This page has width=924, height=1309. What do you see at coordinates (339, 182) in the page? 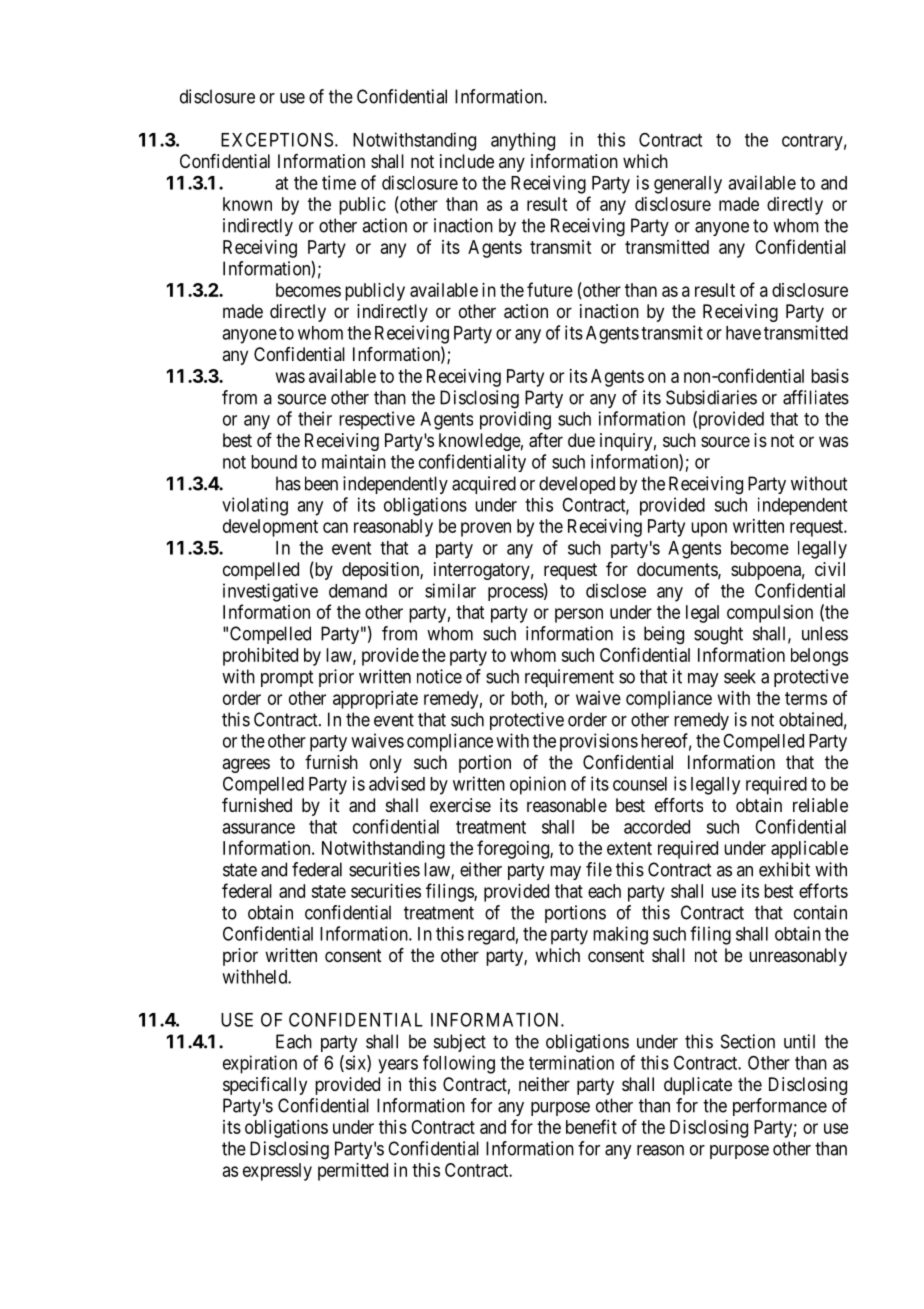
I see `time` at bounding box center [339, 182].
